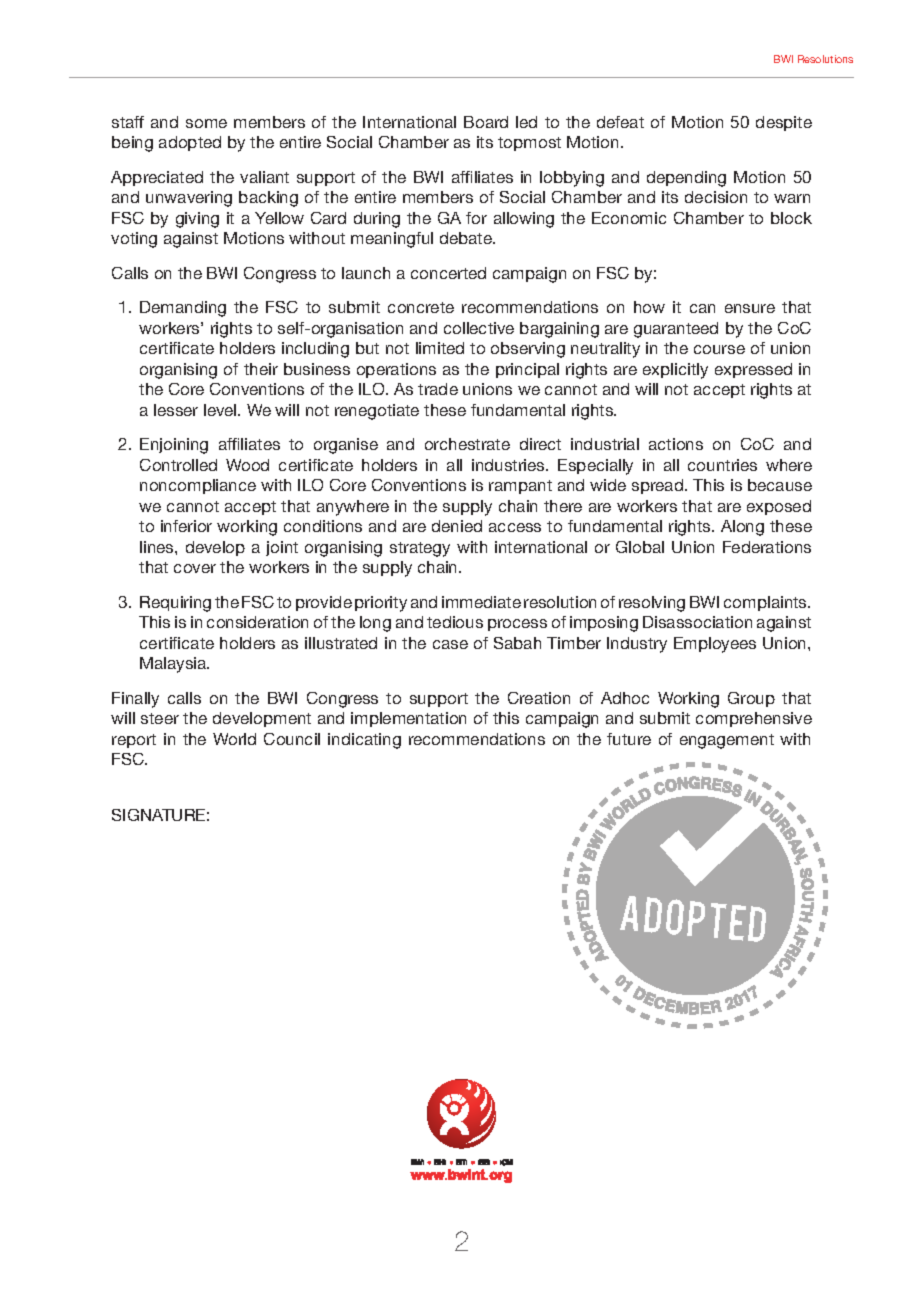 The image size is (924, 1308). What do you see at coordinates (750, 308) in the screenshot?
I see `ensure` at bounding box center [750, 308].
